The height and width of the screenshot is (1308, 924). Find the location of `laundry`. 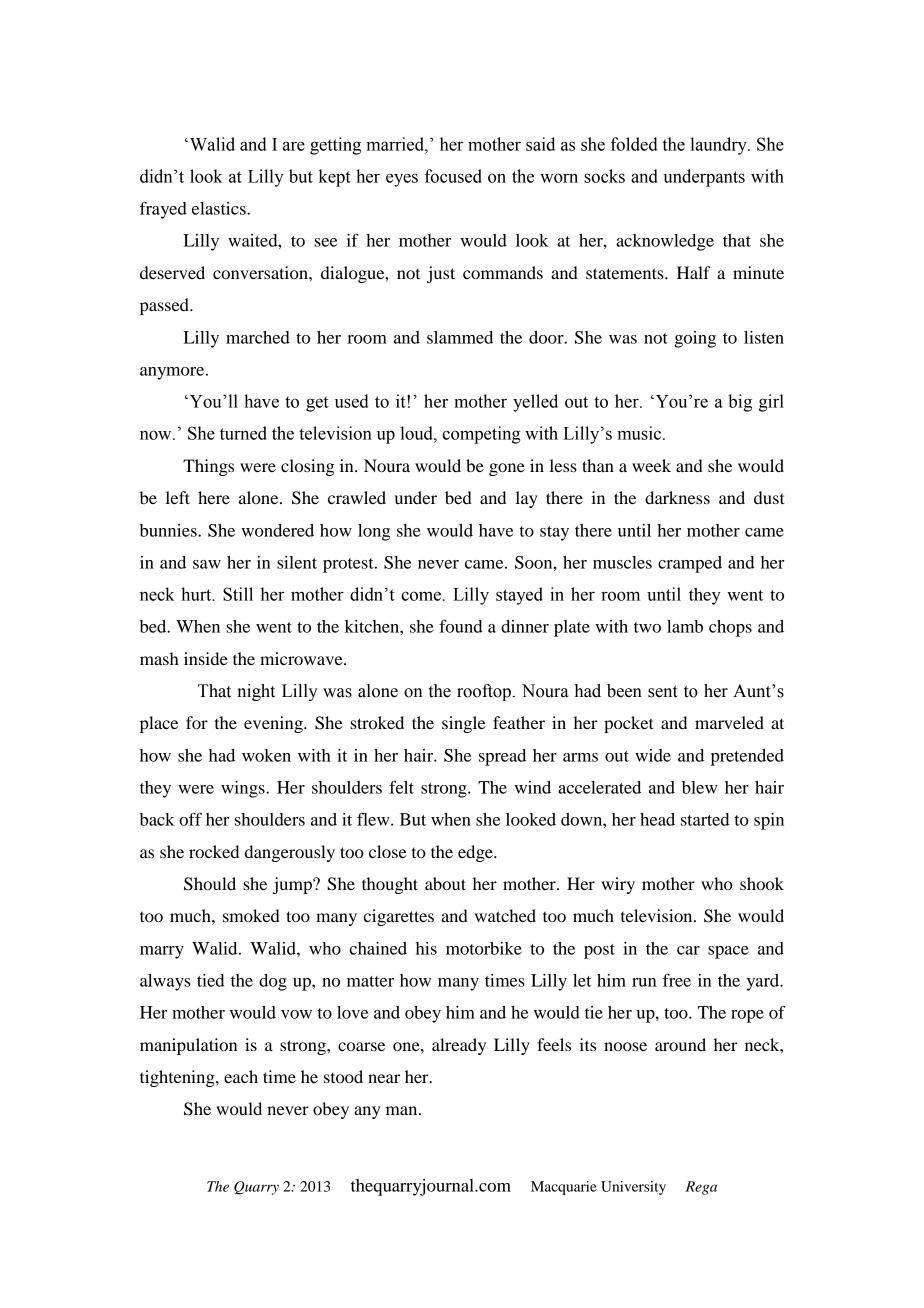

laundry is located at coordinates (719, 146).
